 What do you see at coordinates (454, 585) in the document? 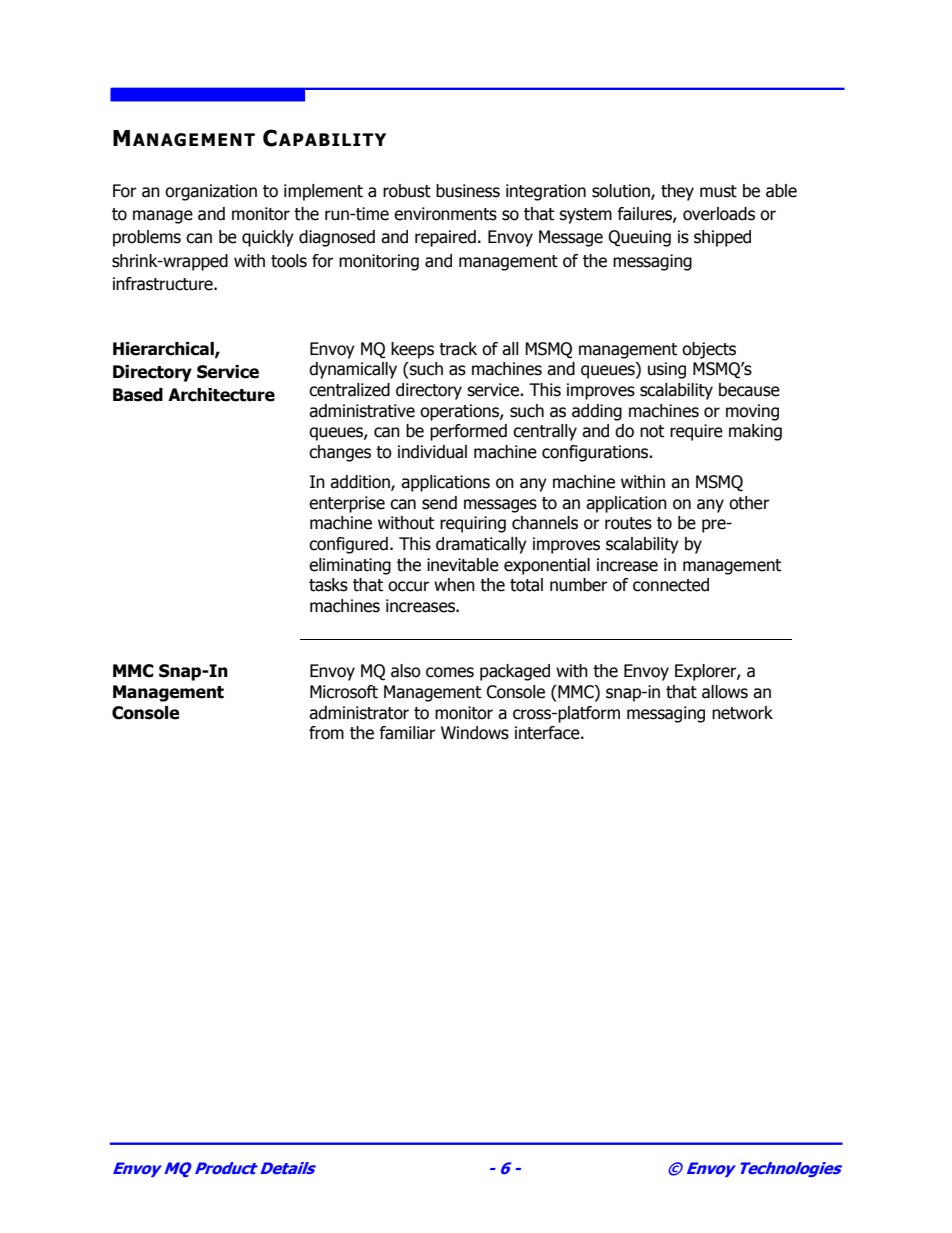
I see `when` at bounding box center [454, 585].
